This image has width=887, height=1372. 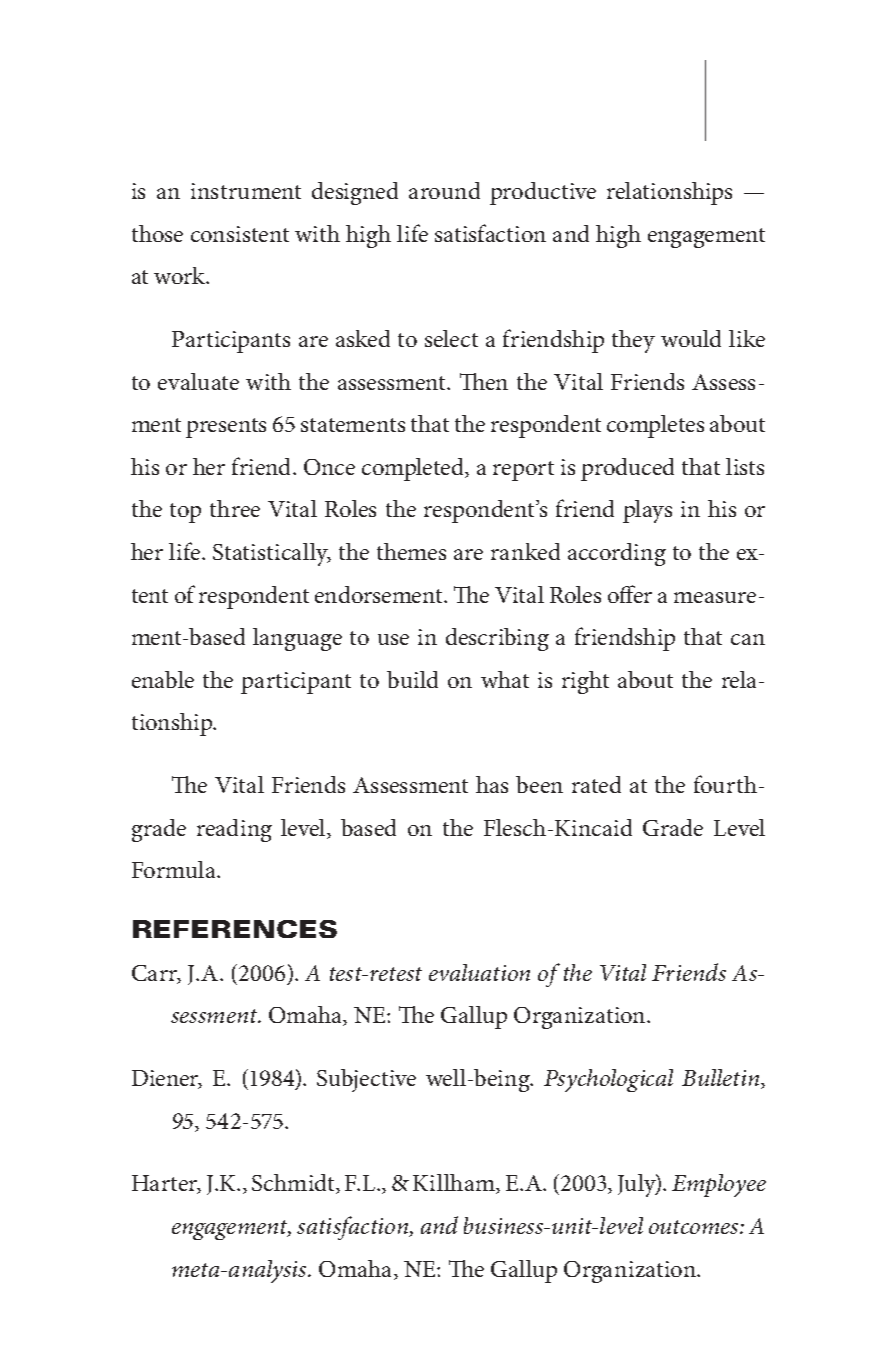 What do you see at coordinates (695, 1227) in the image?
I see `outcomes` at bounding box center [695, 1227].
